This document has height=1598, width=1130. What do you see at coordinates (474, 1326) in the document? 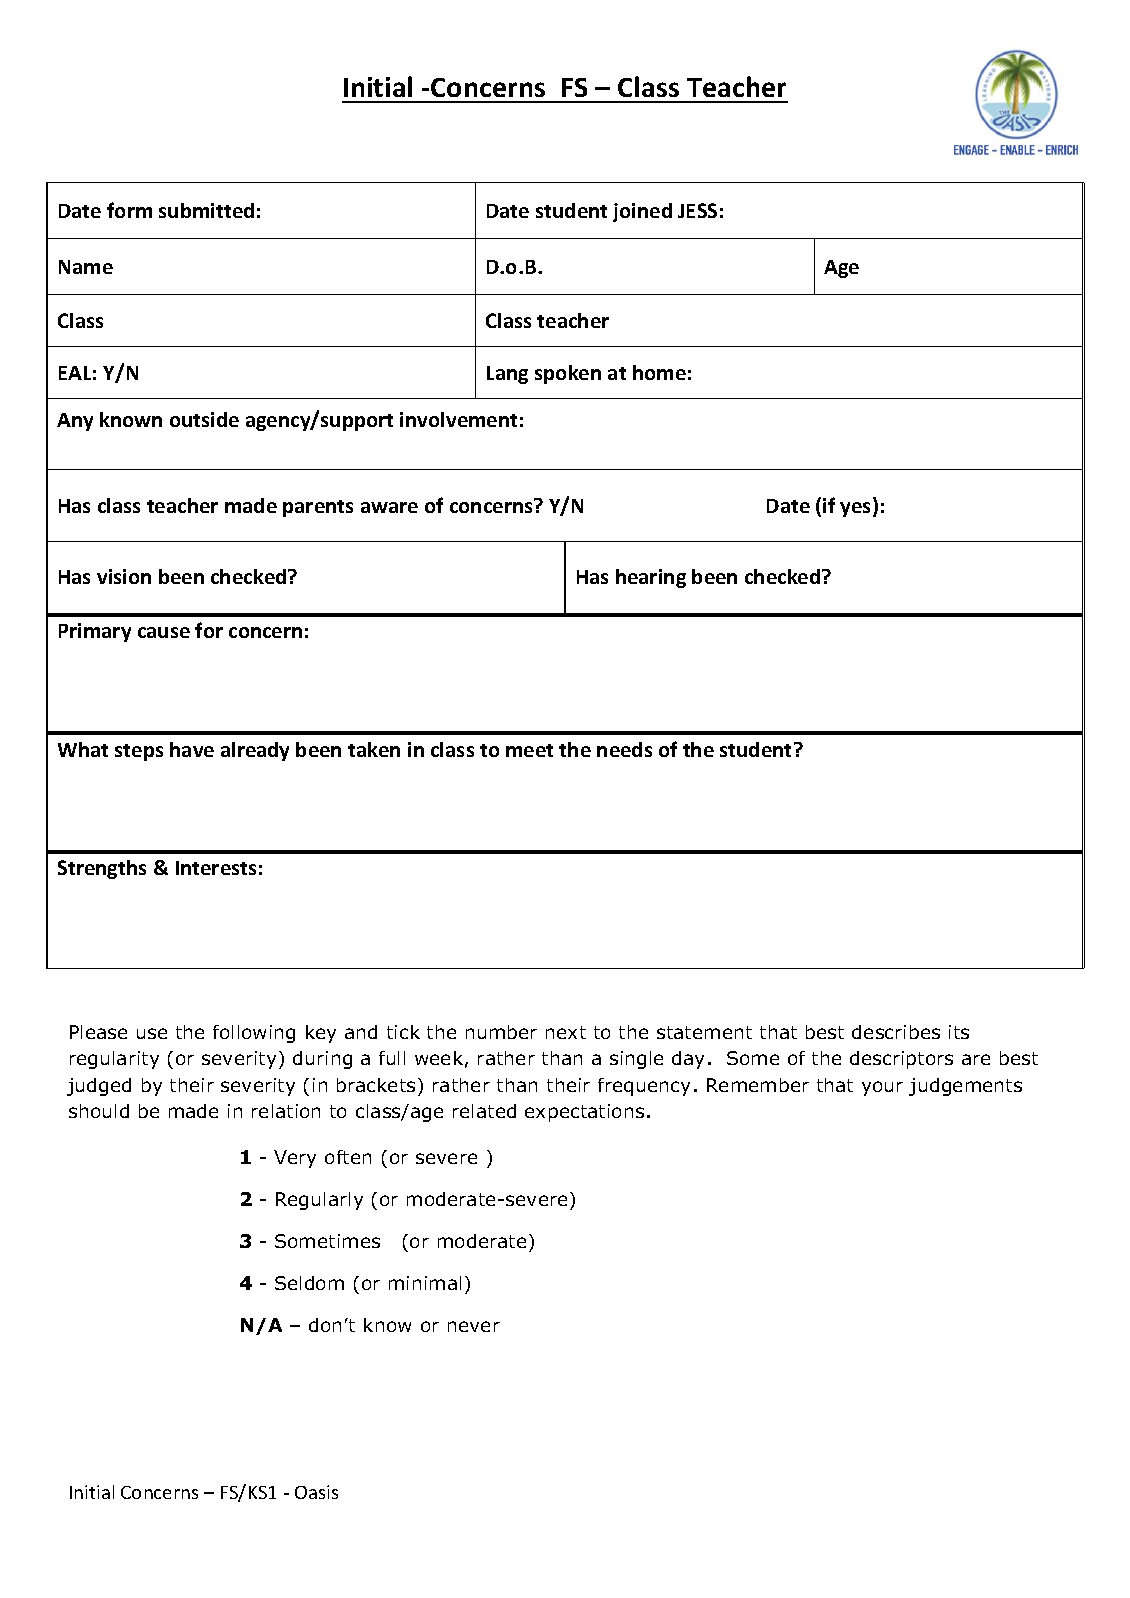
I see `never` at bounding box center [474, 1326].
